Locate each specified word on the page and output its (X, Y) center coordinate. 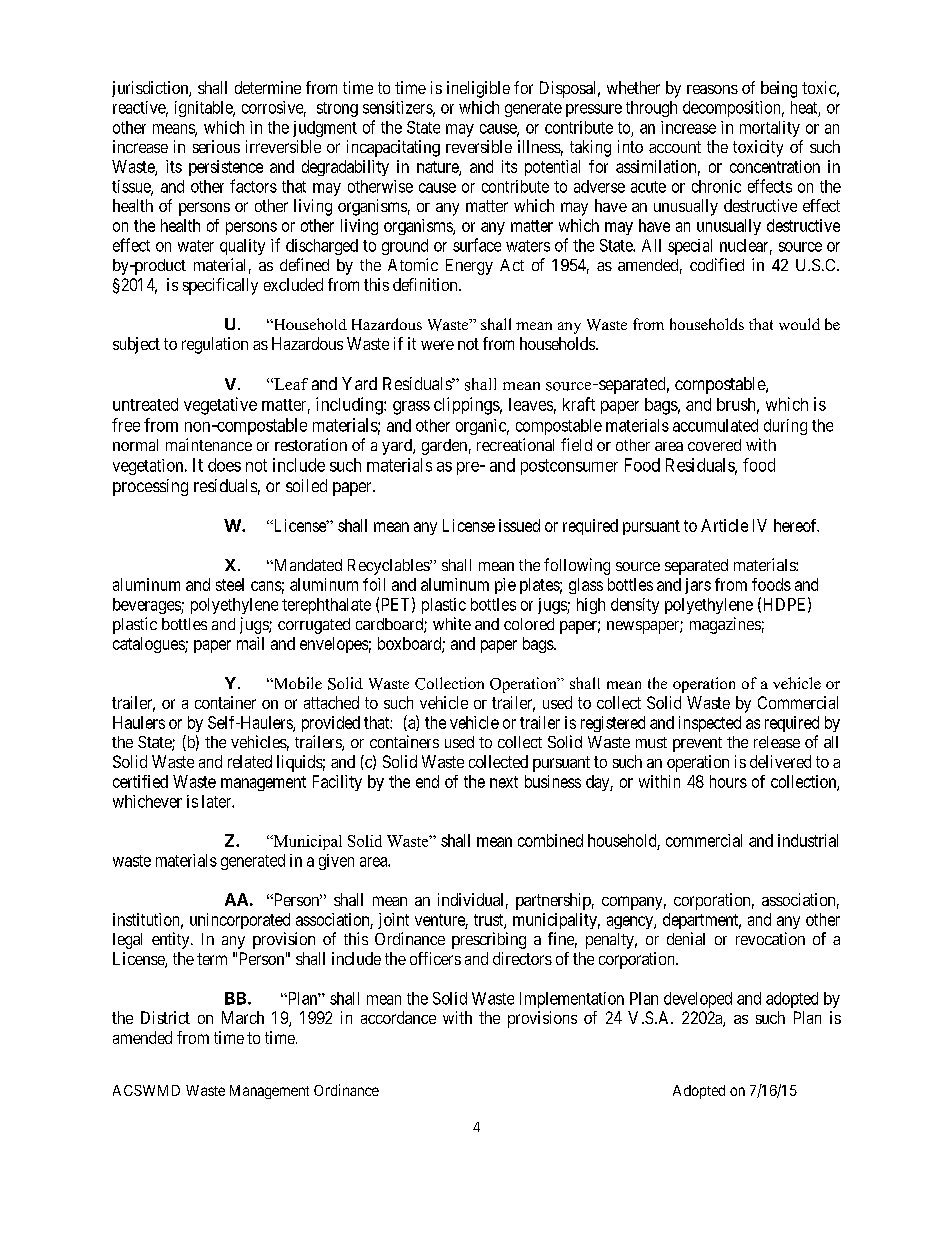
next (504, 782)
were (437, 345)
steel (230, 584)
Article (724, 525)
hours (728, 781)
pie (505, 586)
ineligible (478, 89)
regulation (215, 345)
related (250, 761)
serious (216, 146)
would (799, 324)
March (243, 1017)
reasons (712, 89)
